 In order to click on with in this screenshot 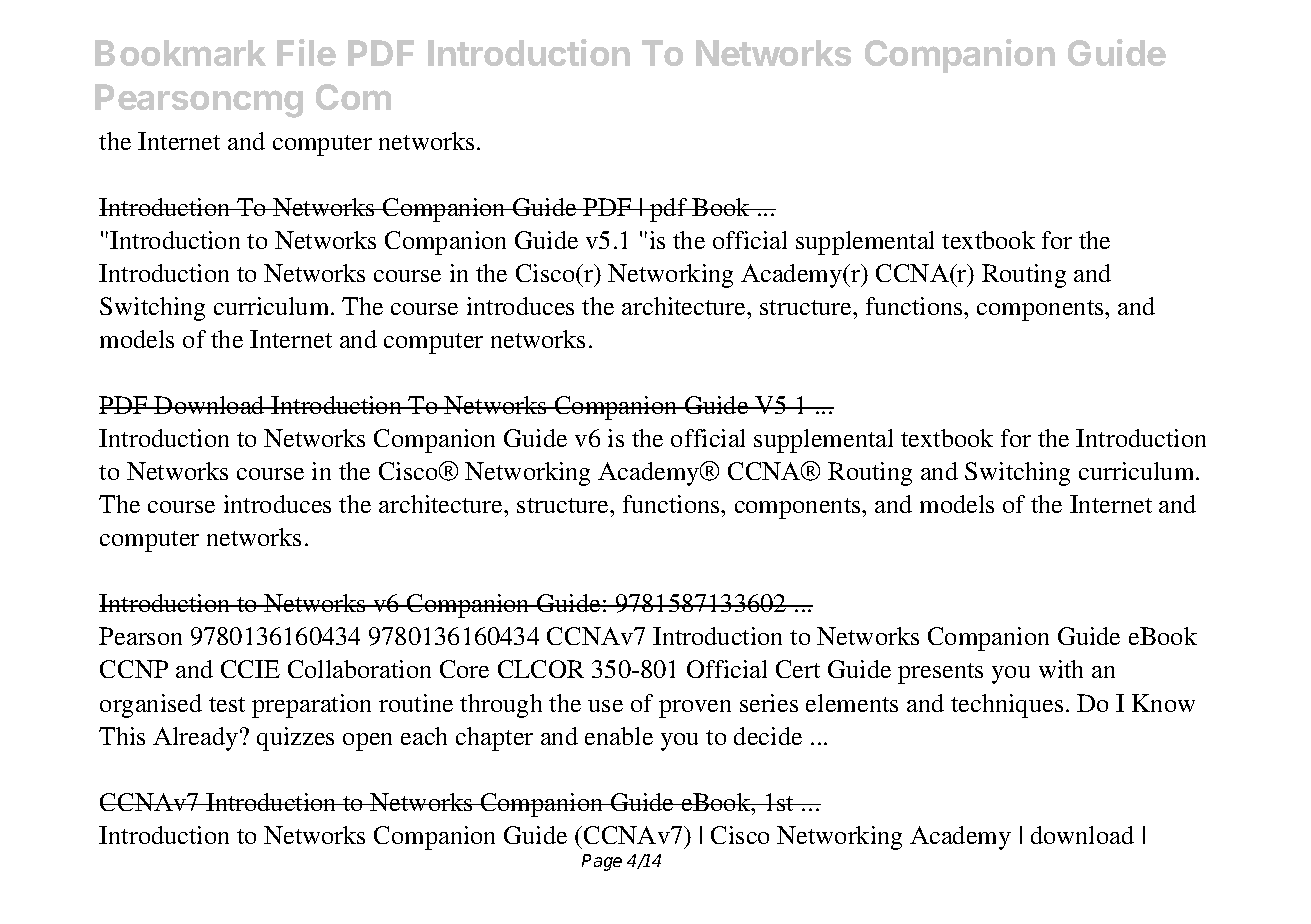, I will do `click(1061, 669)`.
